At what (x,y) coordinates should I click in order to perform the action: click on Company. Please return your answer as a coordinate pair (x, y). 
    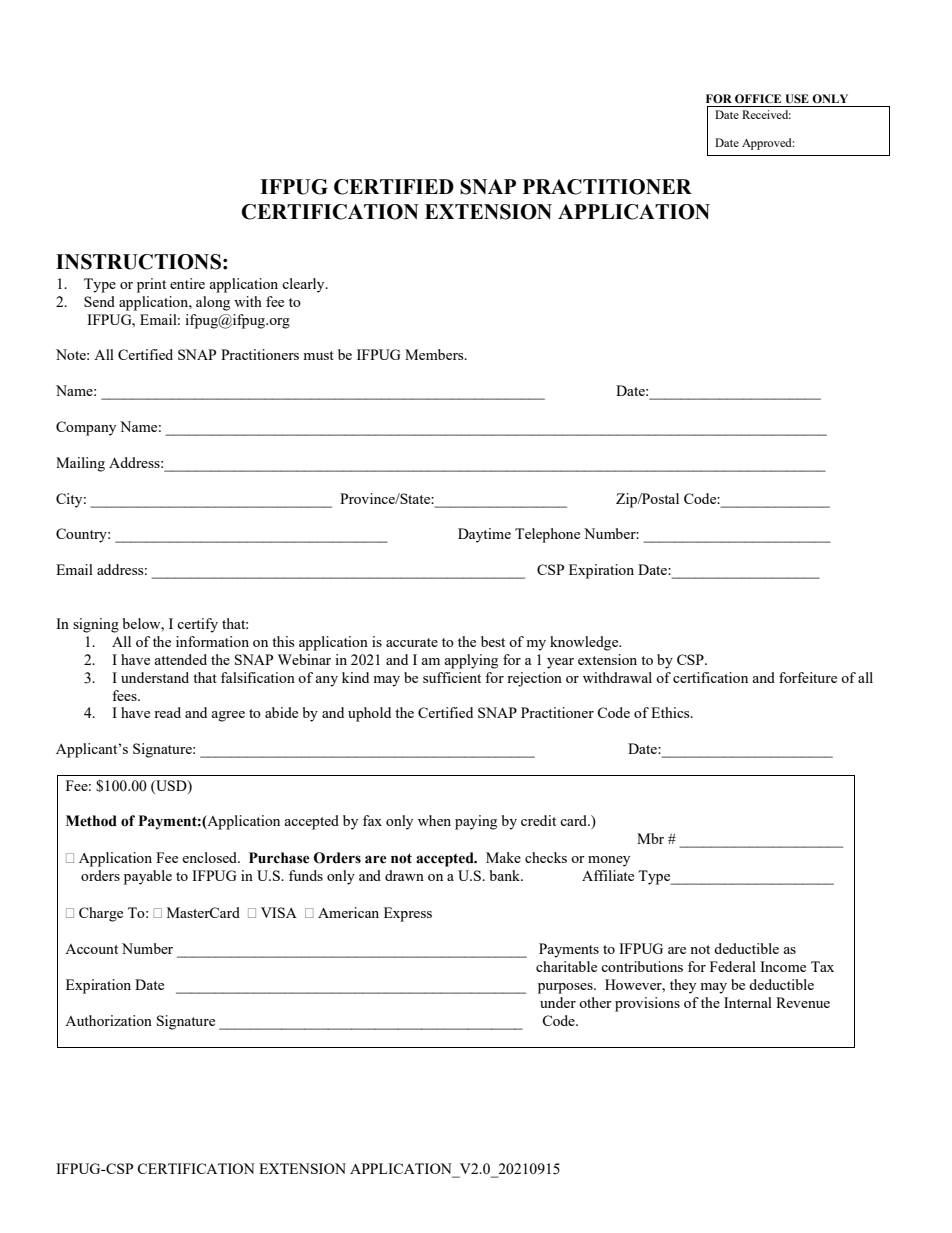
    Looking at the image, I should click on (86, 428).
